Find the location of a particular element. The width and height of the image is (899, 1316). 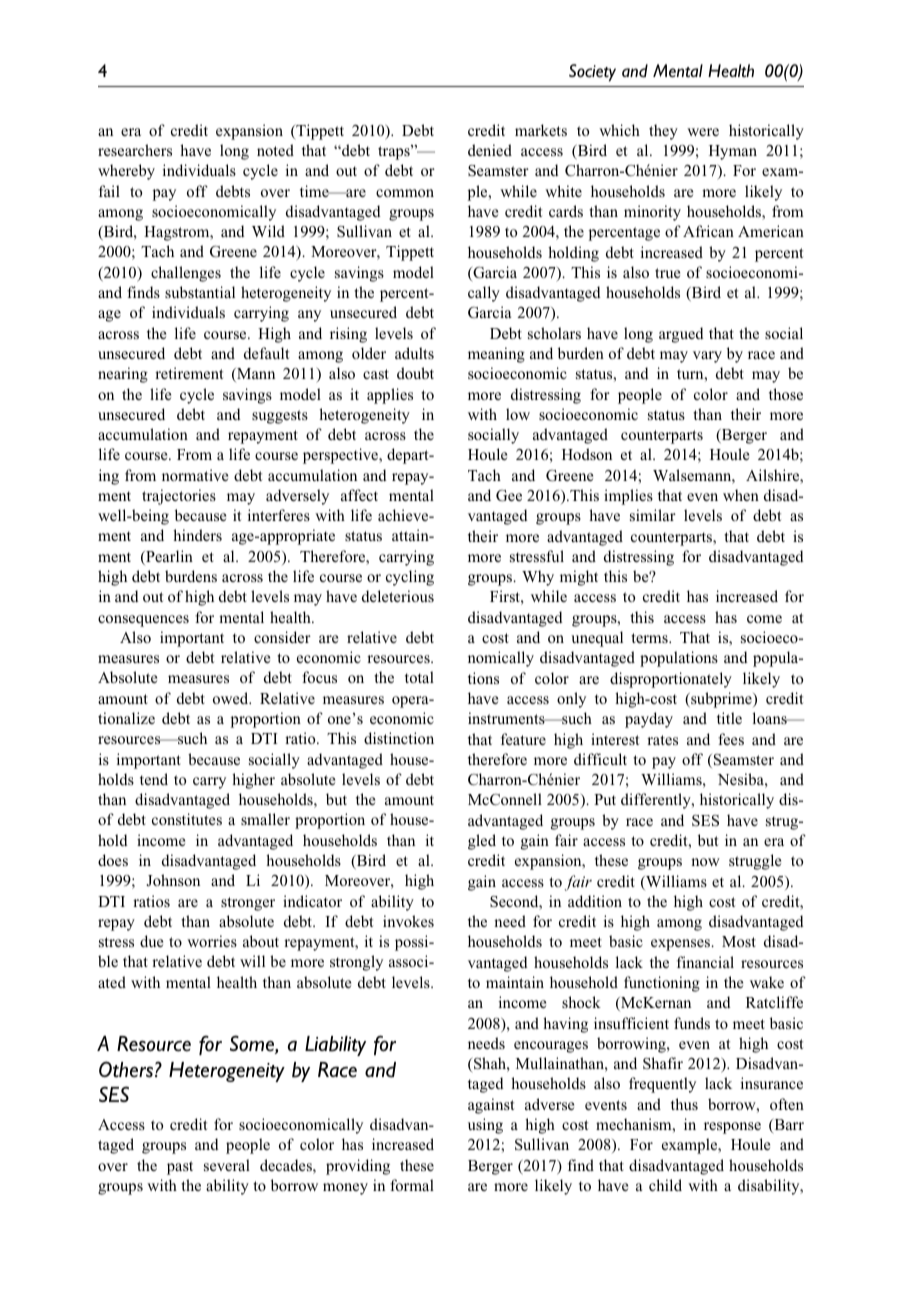

denied is located at coordinates (490, 150).
